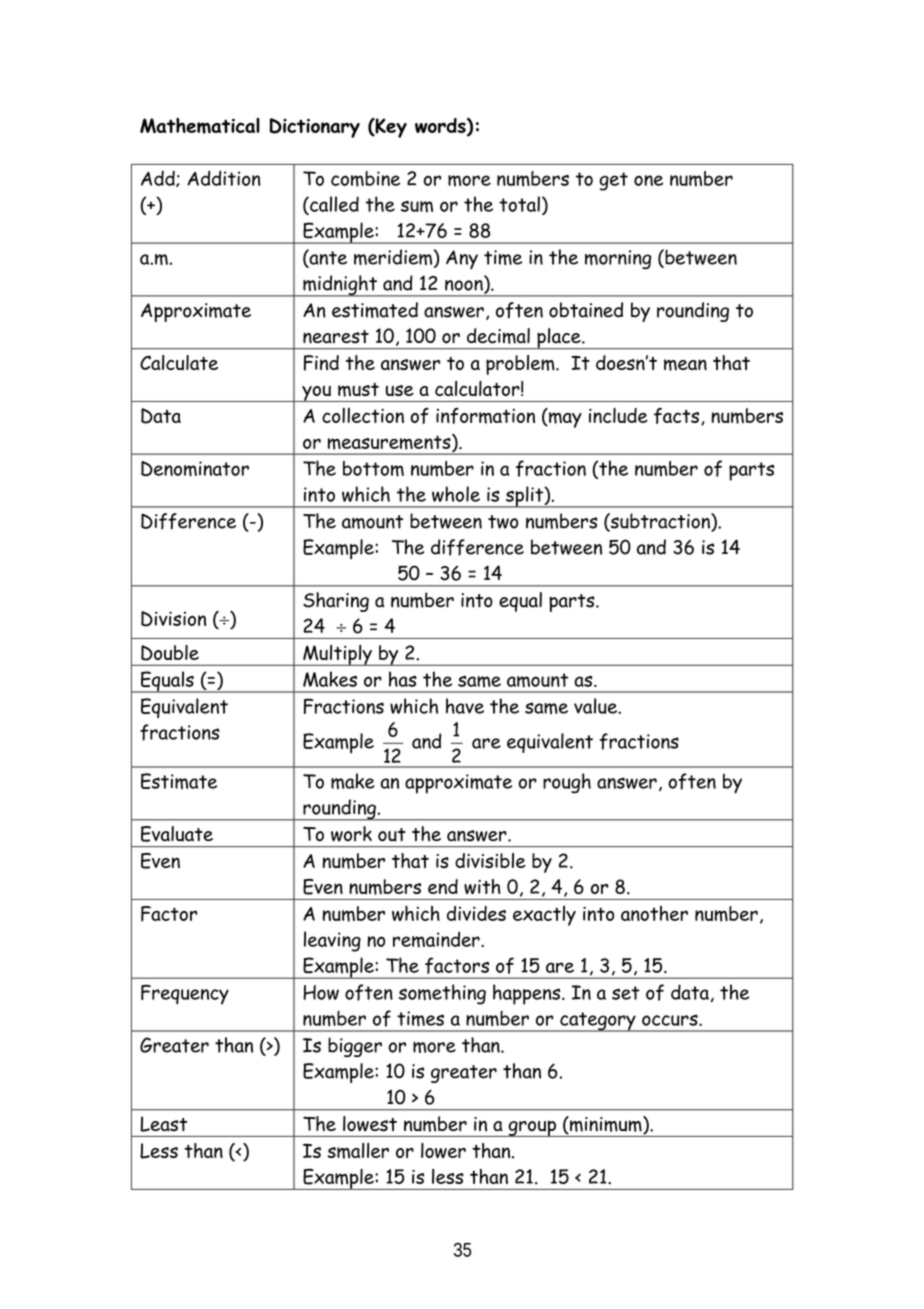  Describe the element at coordinates (596, 706) in the document. I see `value` at that location.
